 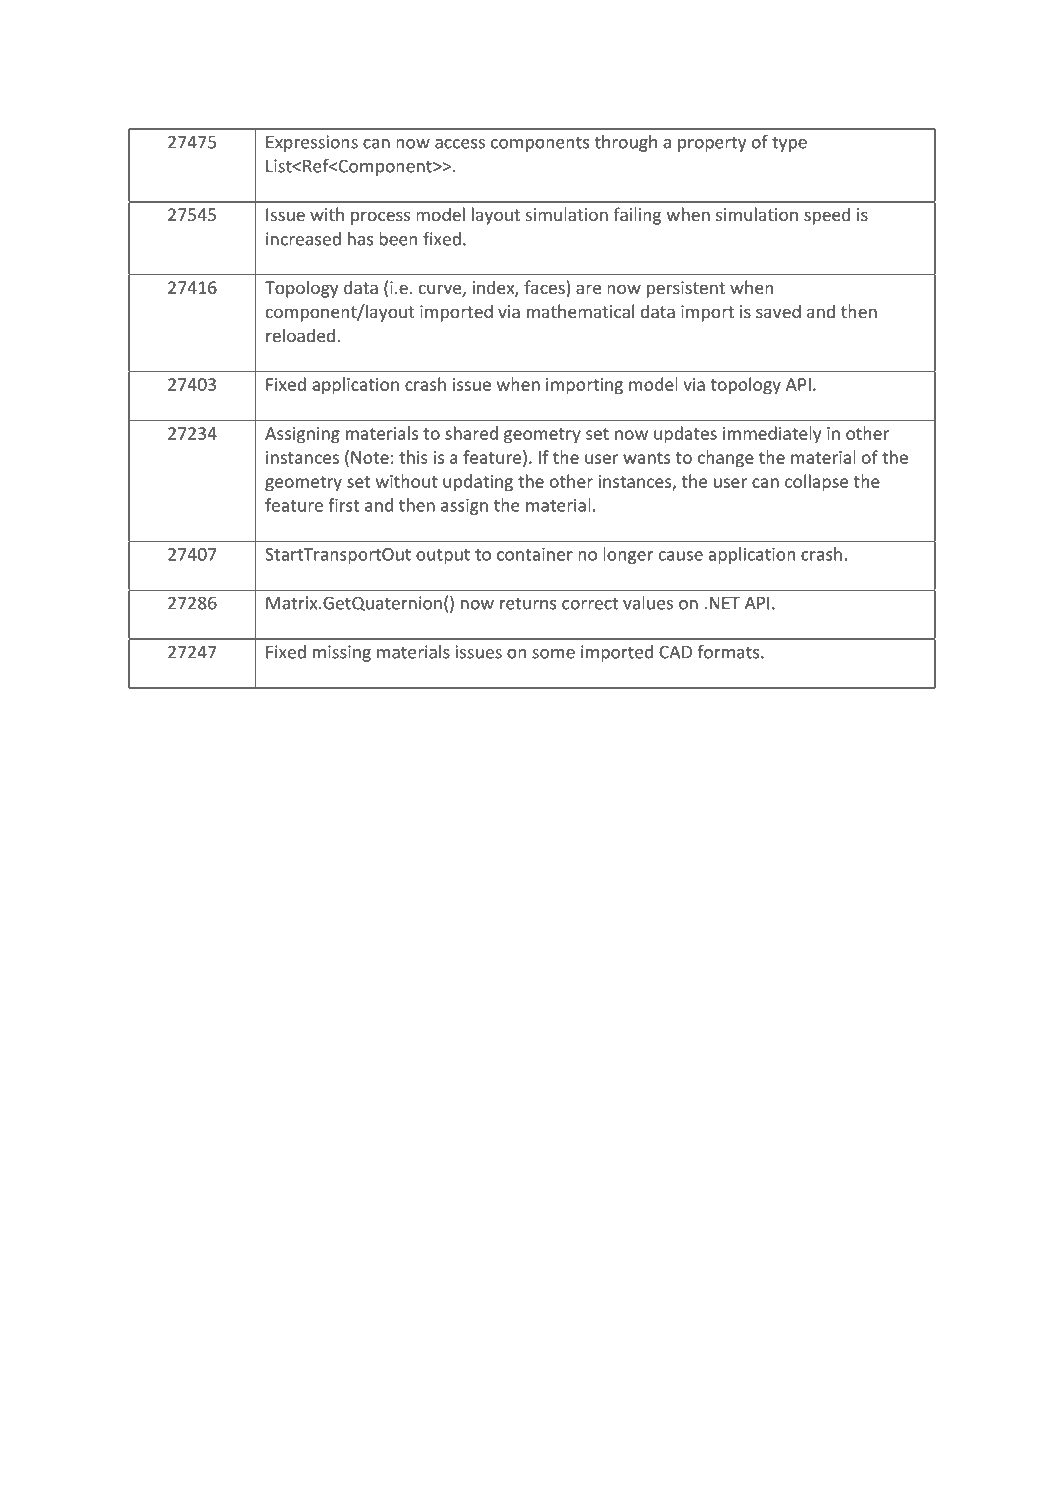 I want to click on Expressions, so click(x=312, y=143).
